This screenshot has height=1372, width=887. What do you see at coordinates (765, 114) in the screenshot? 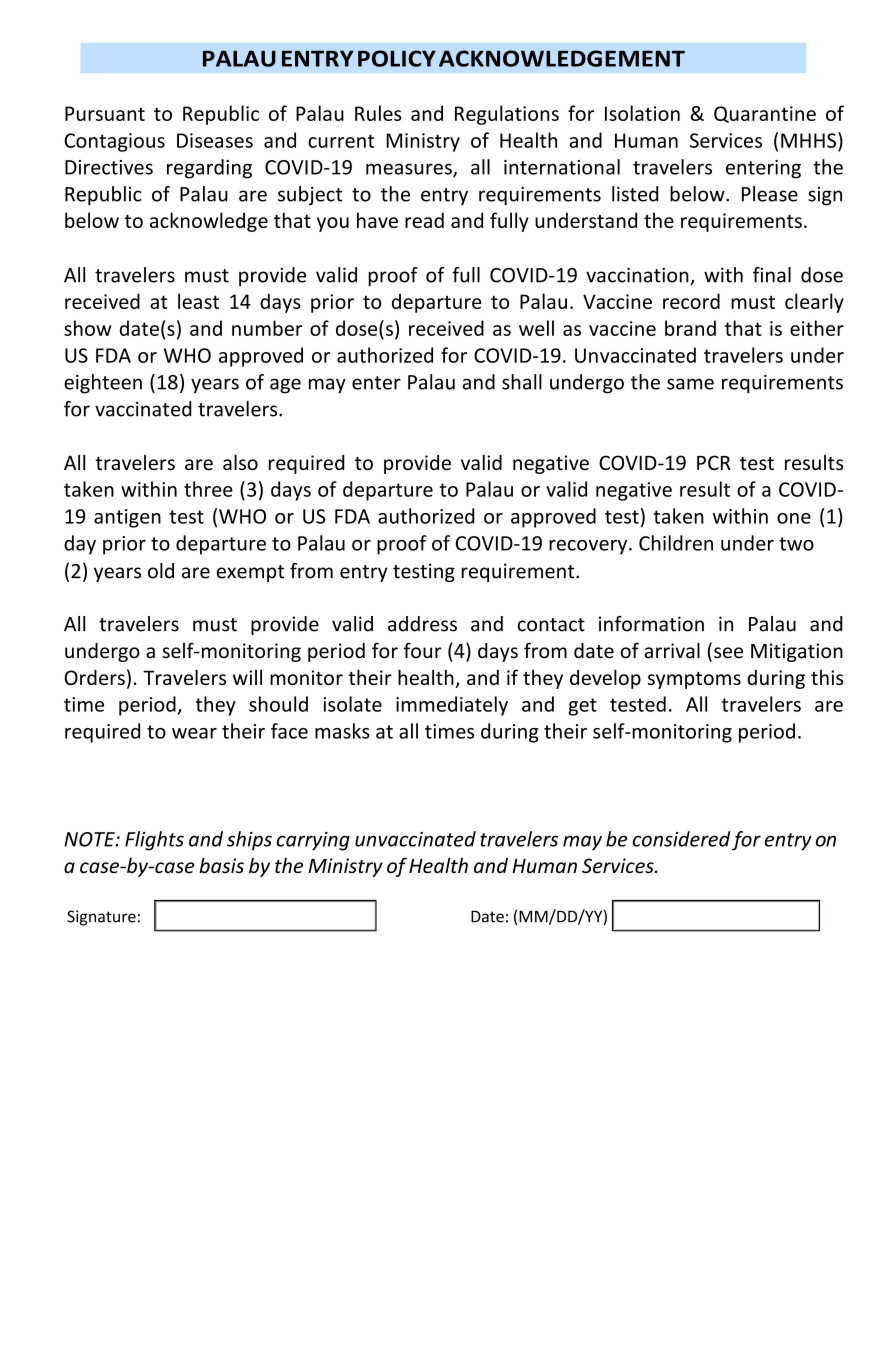
I see `Quarantine` at bounding box center [765, 114].
